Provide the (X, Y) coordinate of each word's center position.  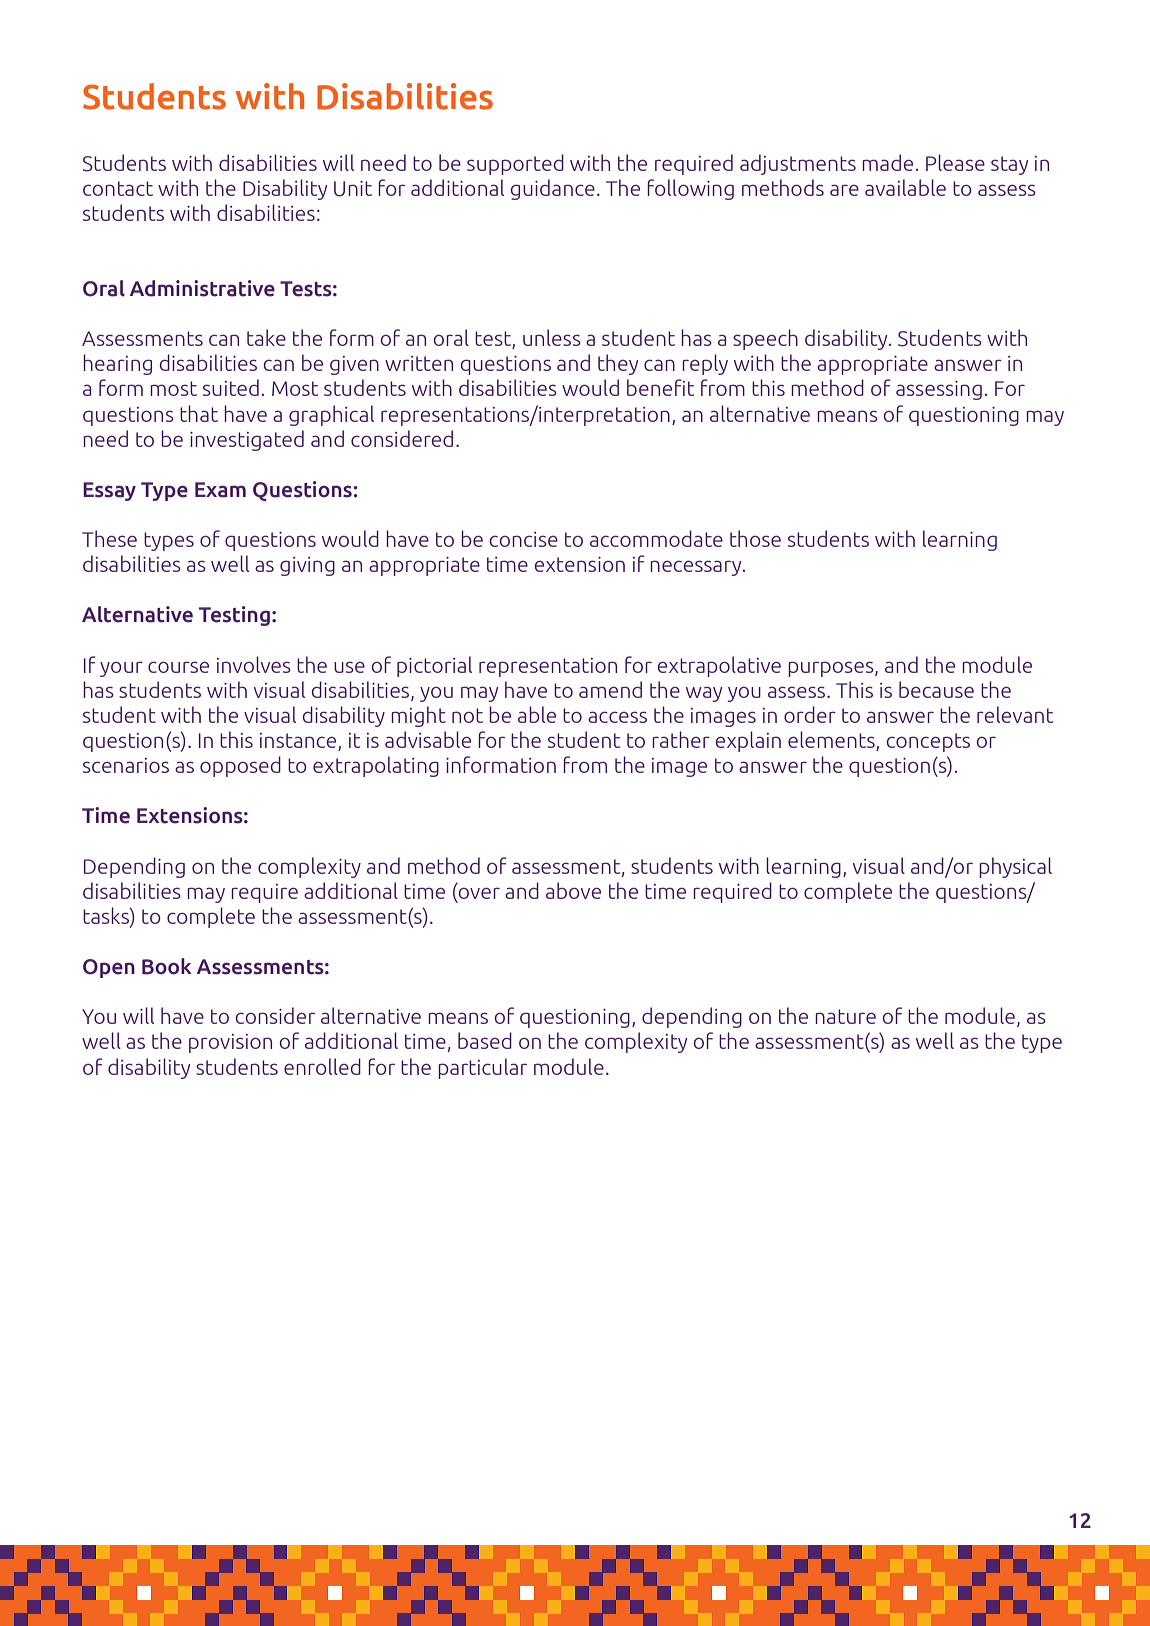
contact (118, 188)
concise (524, 539)
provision (230, 1043)
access (617, 717)
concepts (928, 742)
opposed (240, 766)
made (887, 162)
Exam (220, 490)
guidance (553, 189)
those (755, 538)
